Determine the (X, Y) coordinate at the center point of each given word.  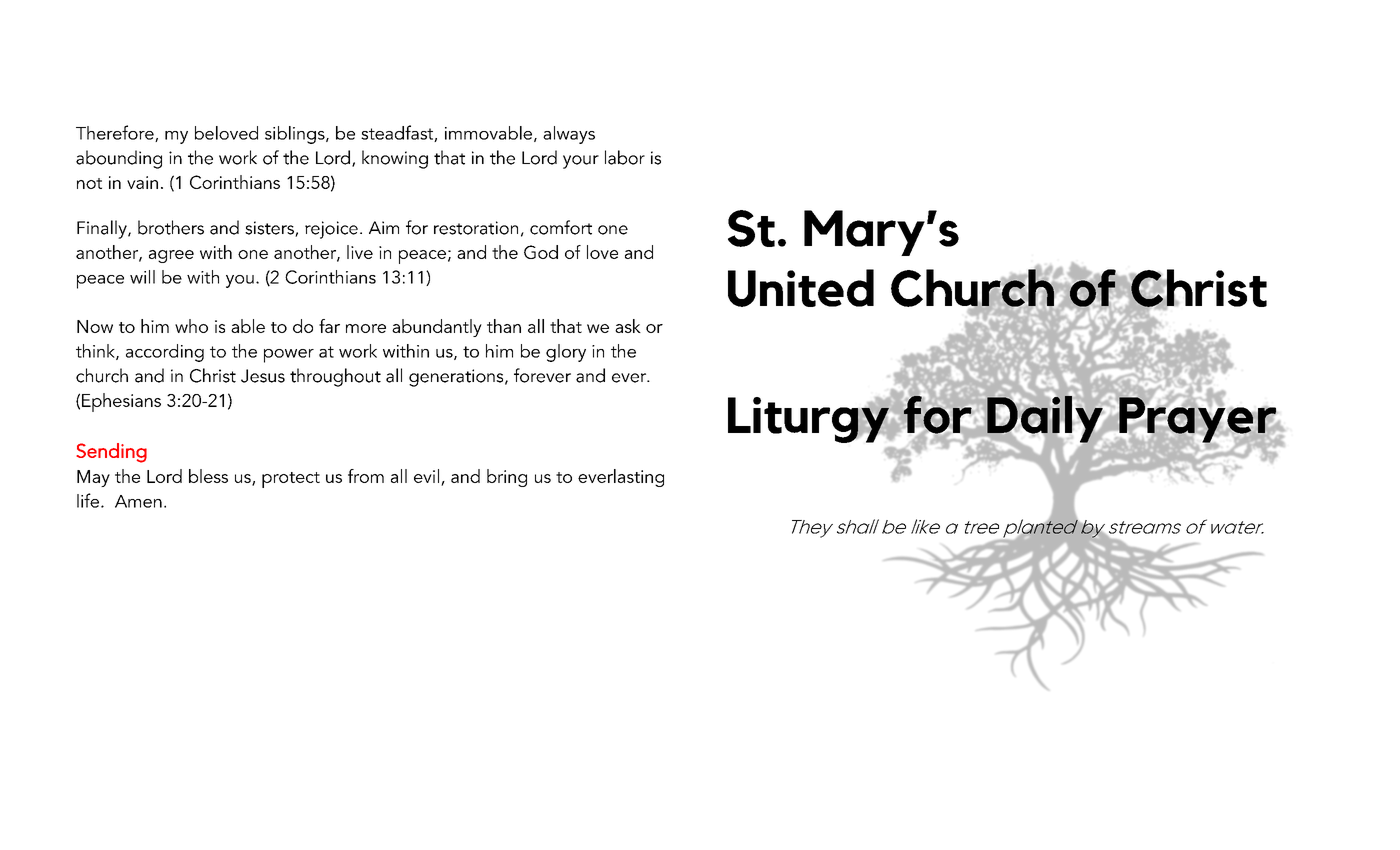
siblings (296, 135)
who (191, 326)
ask (628, 326)
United (801, 288)
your (581, 162)
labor (625, 157)
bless (208, 476)
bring (507, 478)
